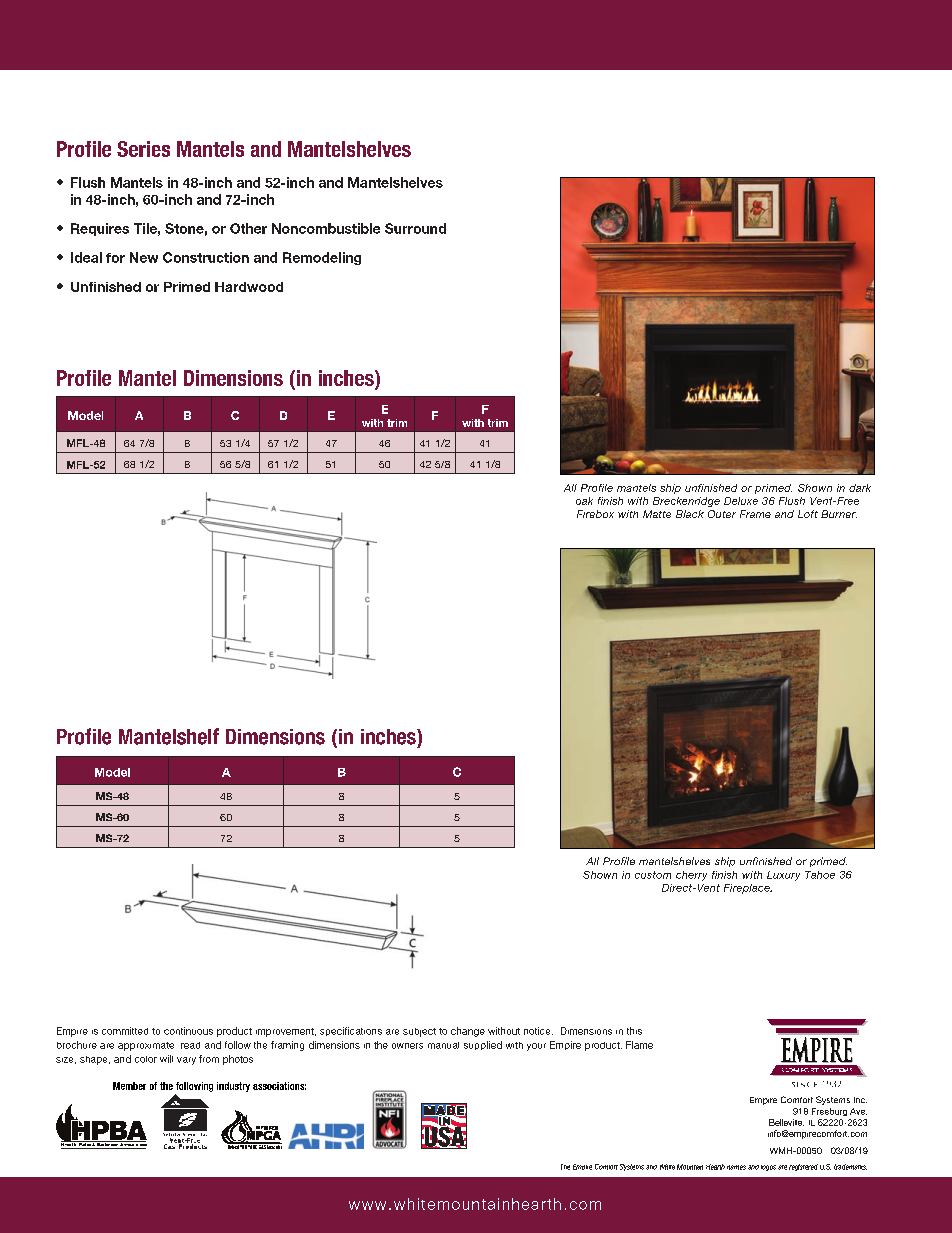  Describe the element at coordinates (860, 488) in the screenshot. I see `dark` at that location.
